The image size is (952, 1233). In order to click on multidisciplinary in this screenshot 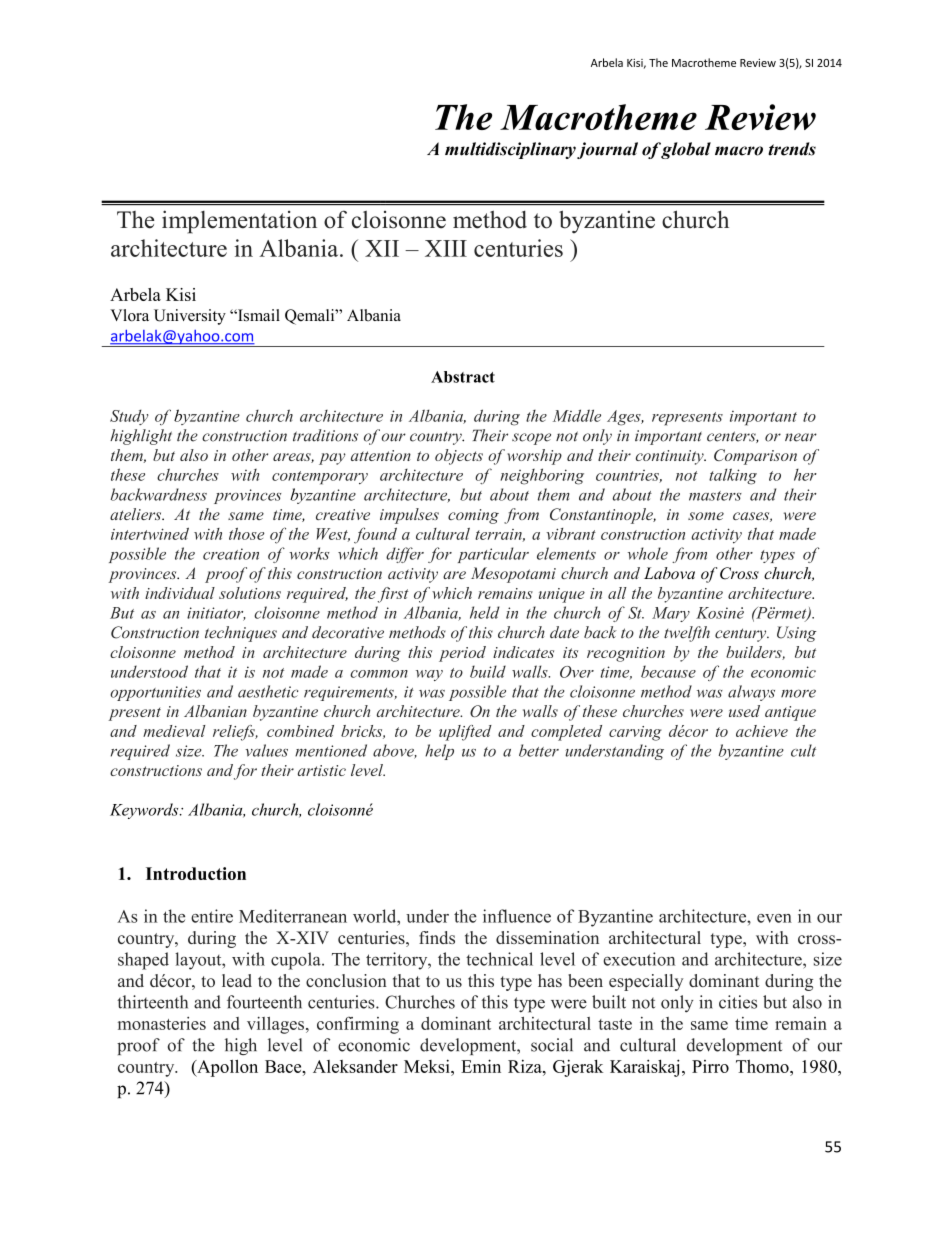, I will do `click(510, 150)`.
